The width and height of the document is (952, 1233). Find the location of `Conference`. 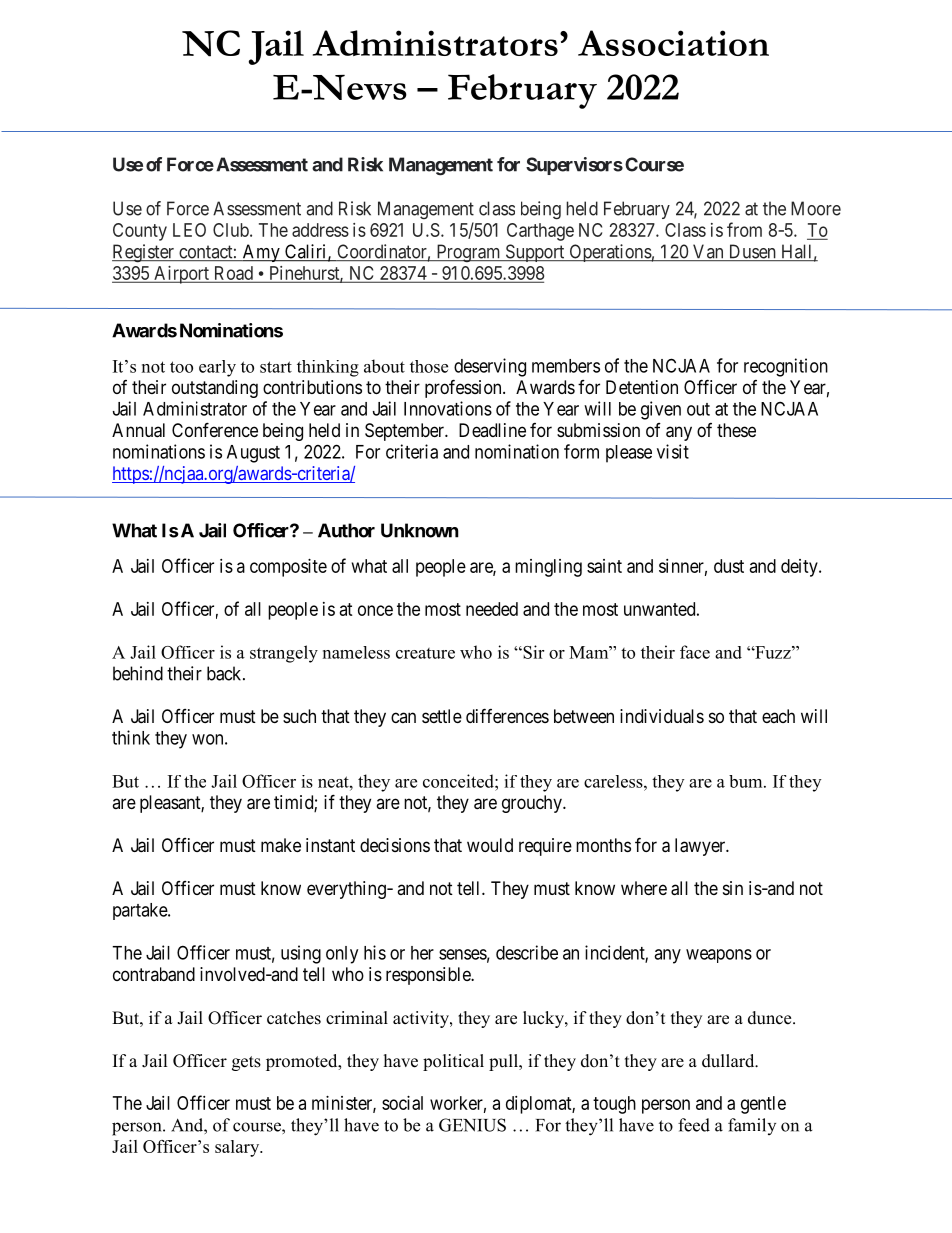

Conference is located at coordinates (215, 429).
